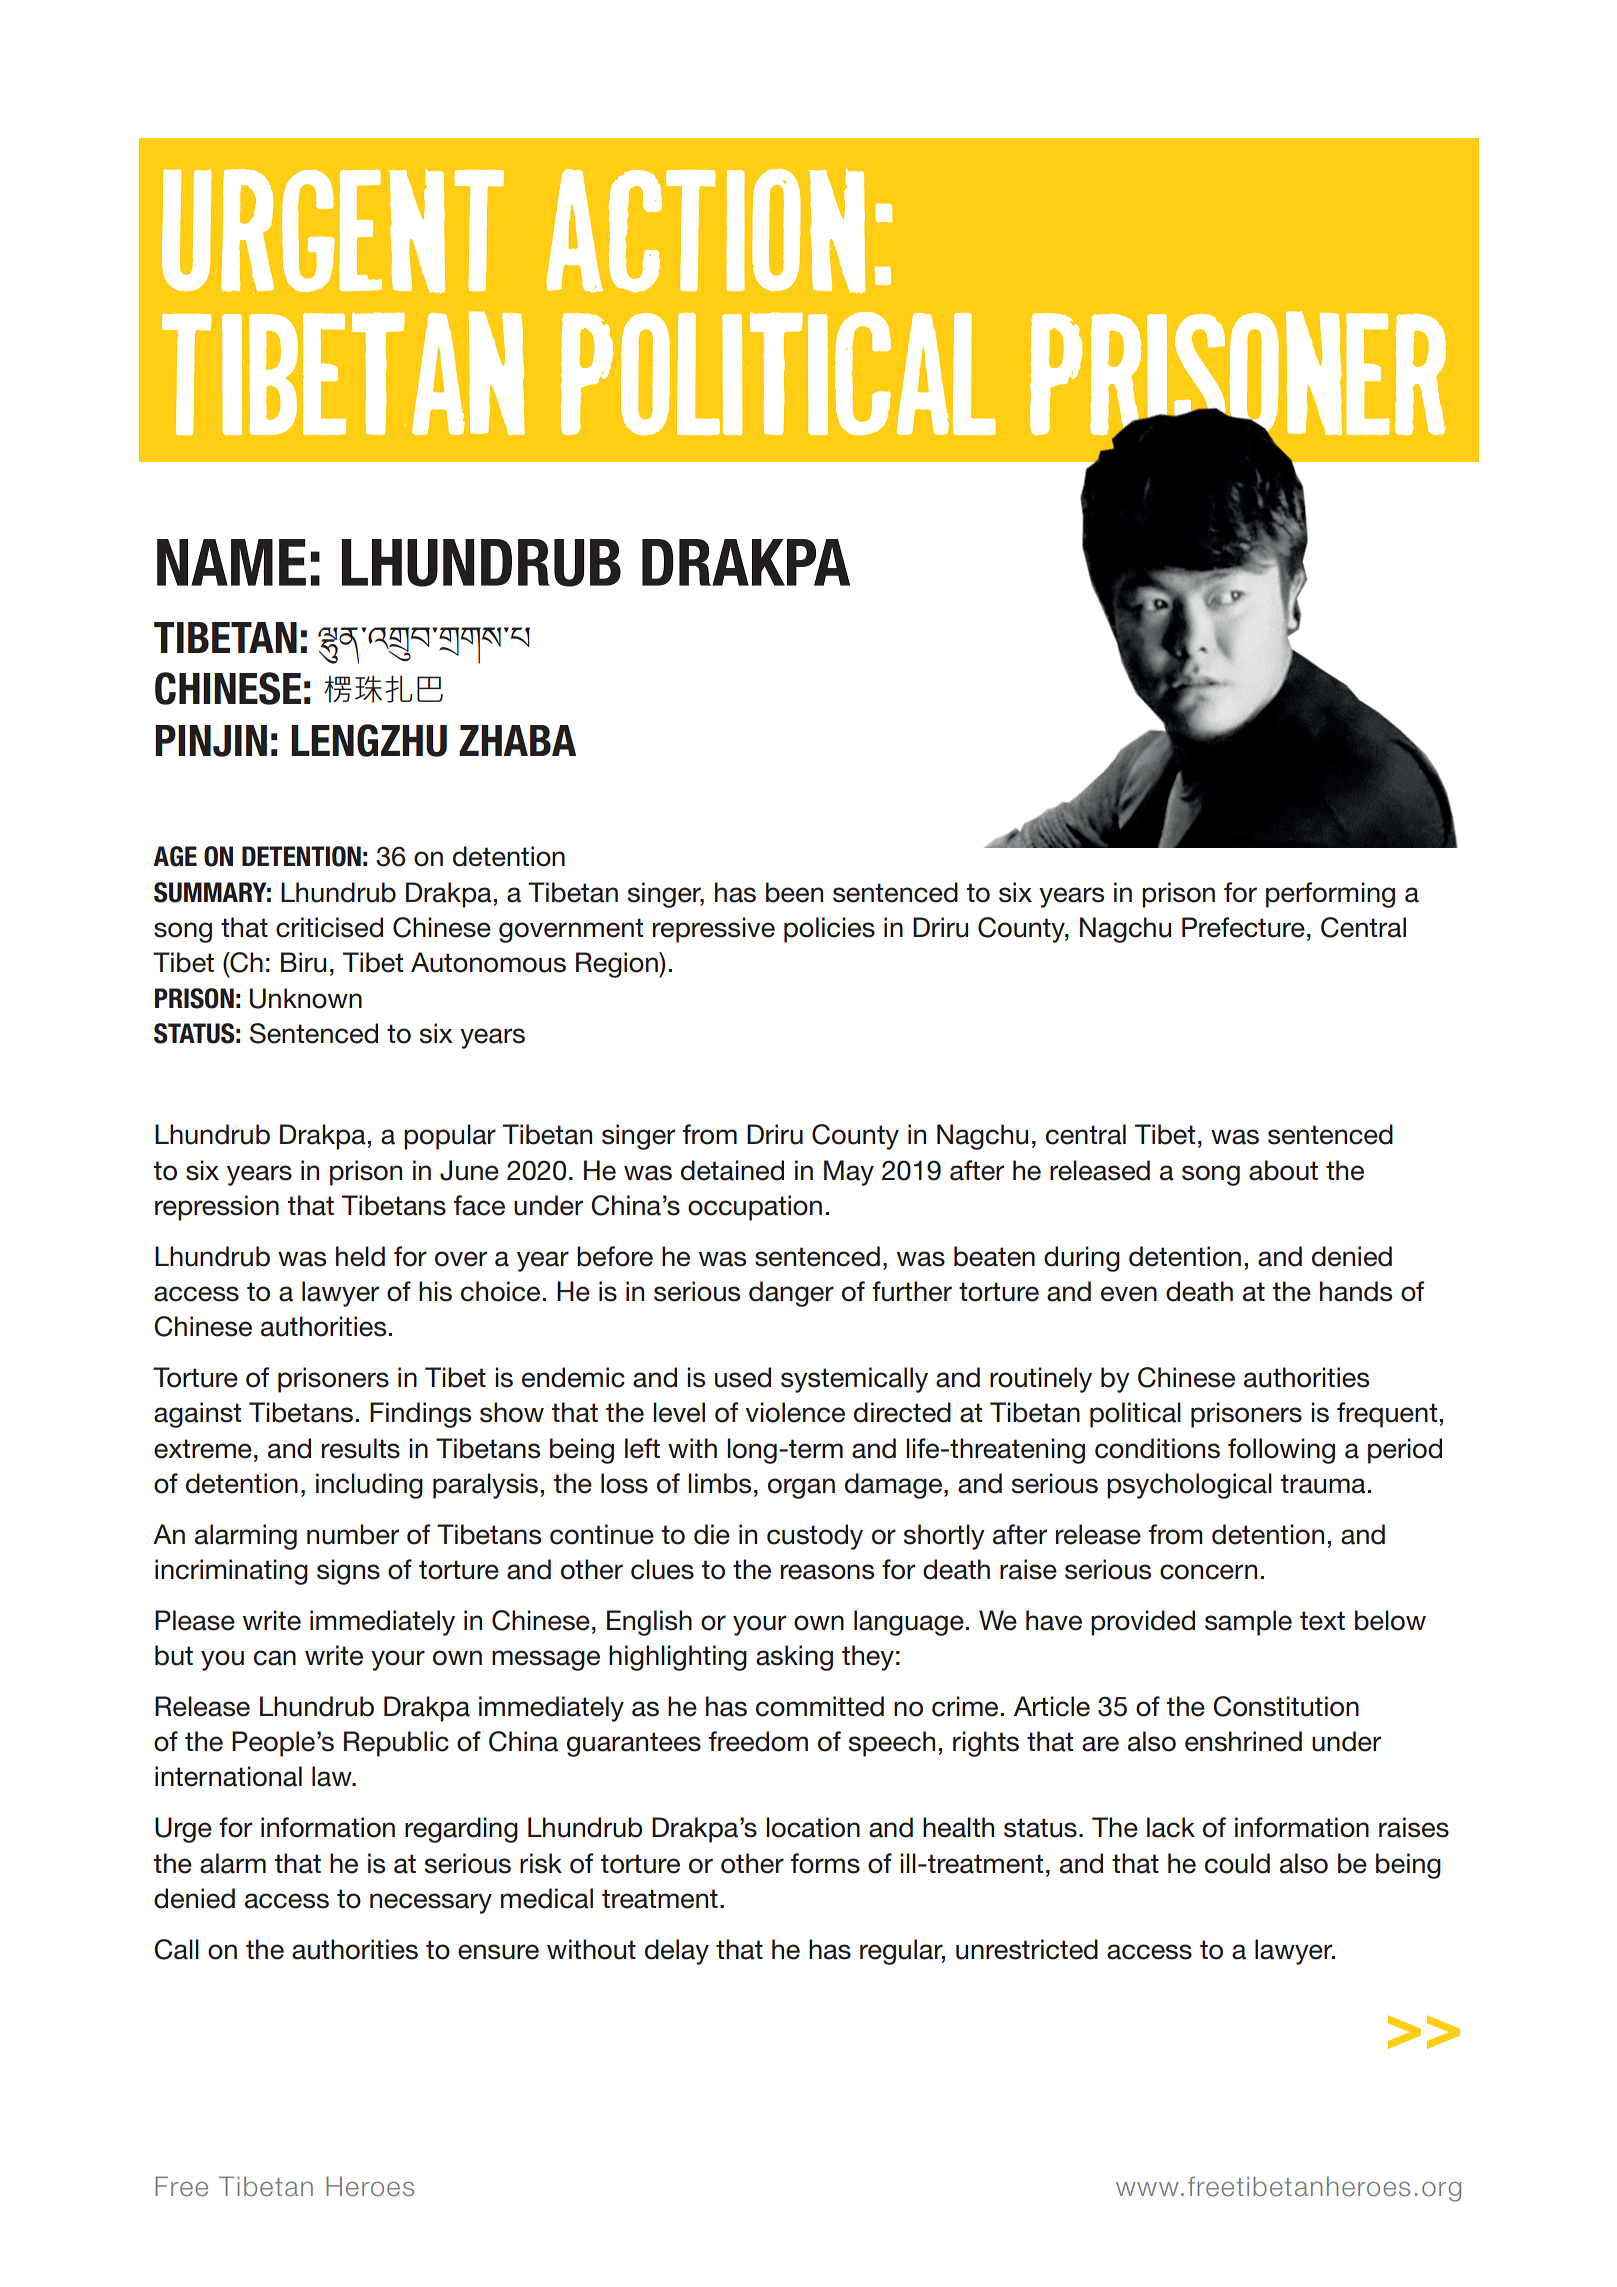 This document has width=1617, height=2287. I want to click on NAME, so click(231, 562).
